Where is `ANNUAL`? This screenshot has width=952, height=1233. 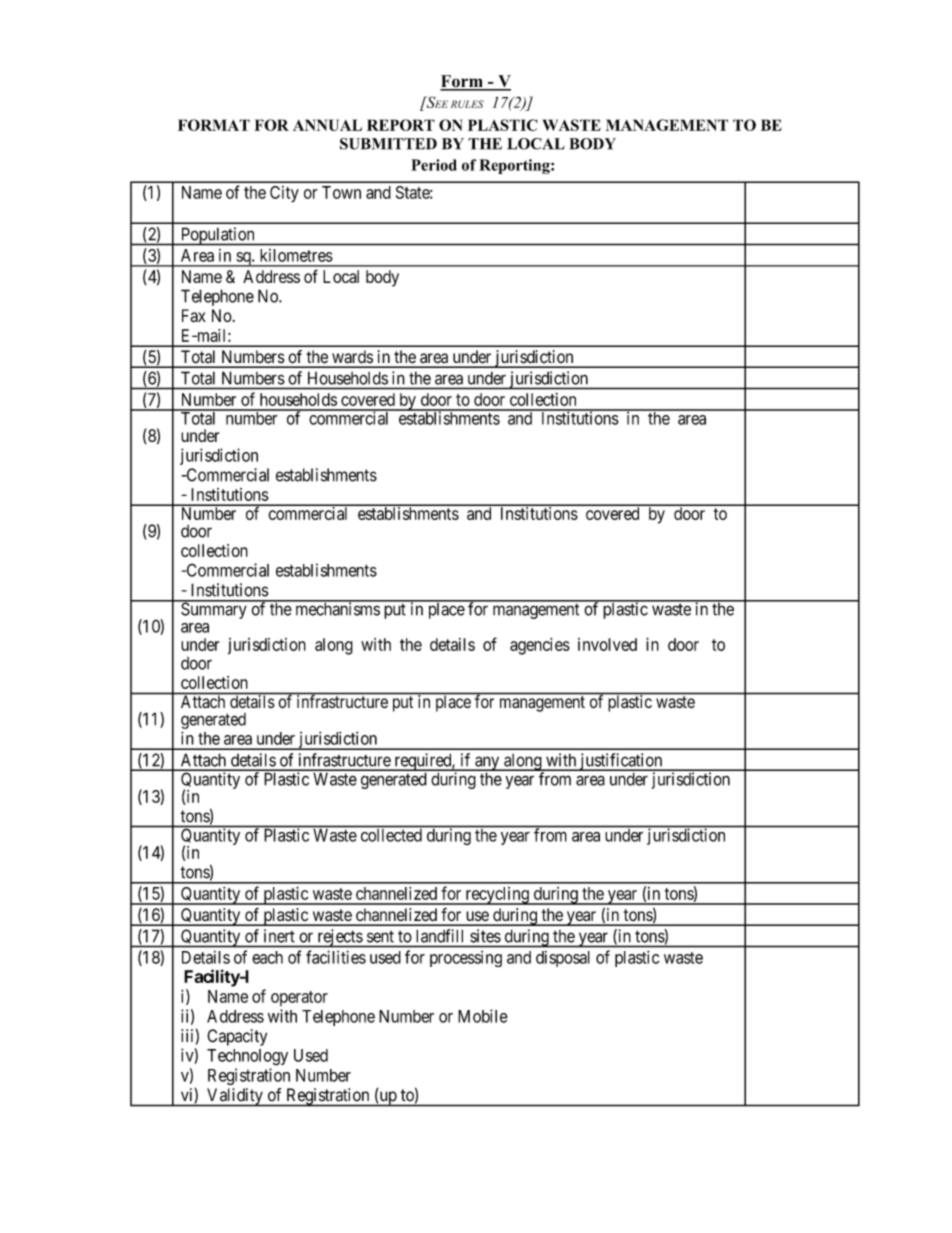 ANNUAL is located at coordinates (327, 125).
